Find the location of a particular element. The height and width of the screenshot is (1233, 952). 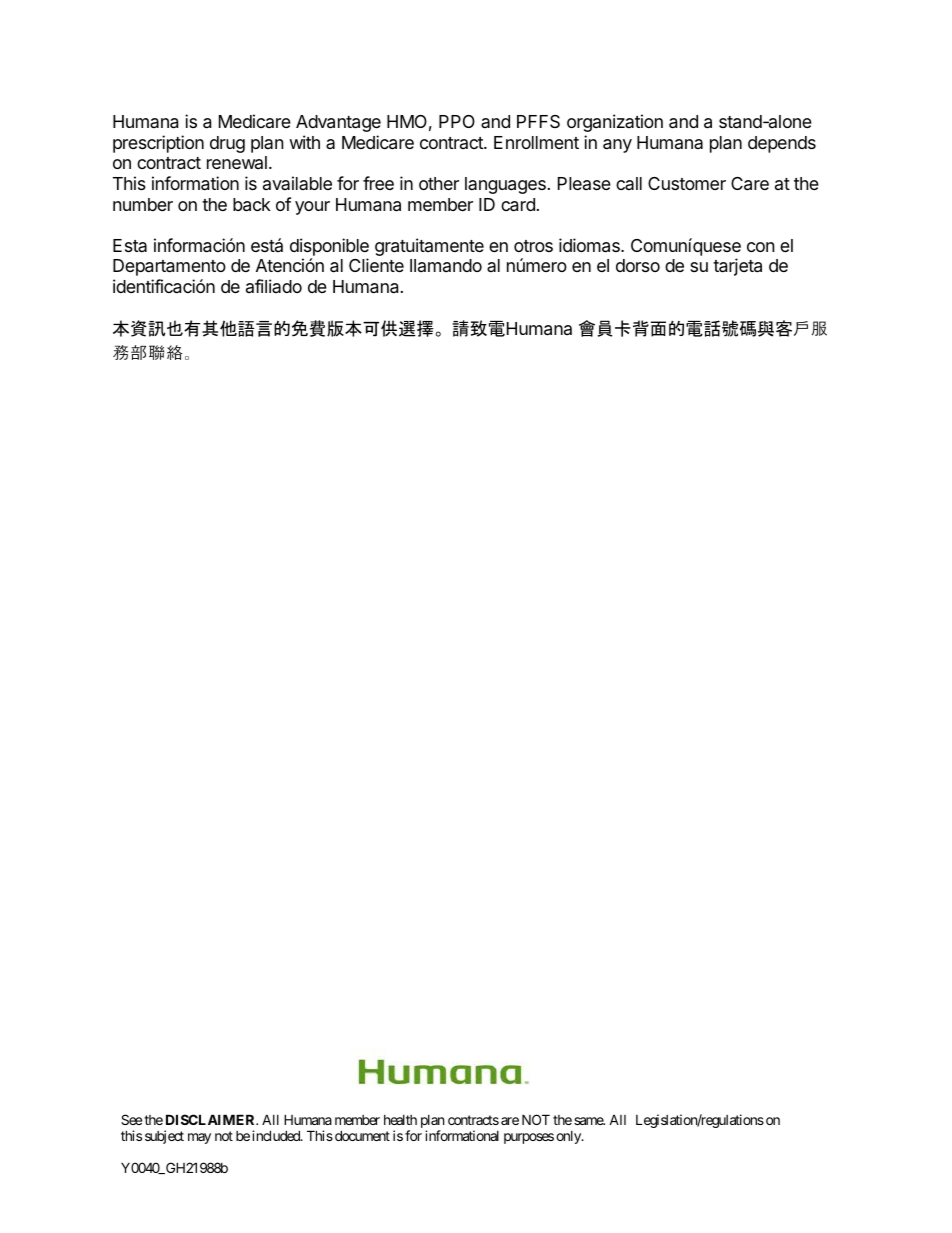

Customer is located at coordinates (687, 183).
